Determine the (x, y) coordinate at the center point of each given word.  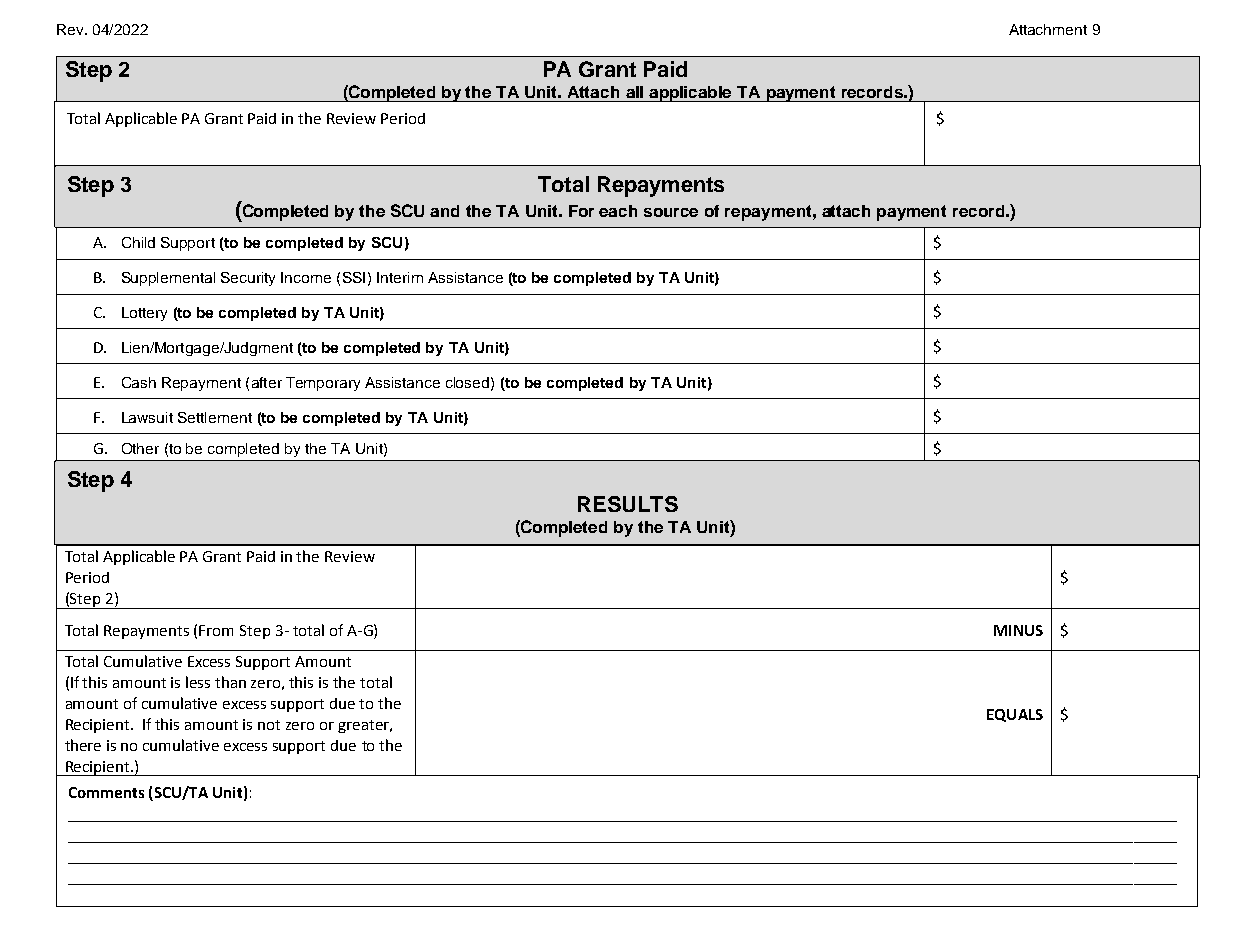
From (216, 630)
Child (138, 242)
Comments (106, 792)
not (269, 725)
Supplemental (168, 279)
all (634, 92)
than (230, 682)
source (671, 212)
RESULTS (628, 504)
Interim (400, 277)
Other (140, 448)
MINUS (1018, 630)
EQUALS (1015, 715)
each (618, 211)
